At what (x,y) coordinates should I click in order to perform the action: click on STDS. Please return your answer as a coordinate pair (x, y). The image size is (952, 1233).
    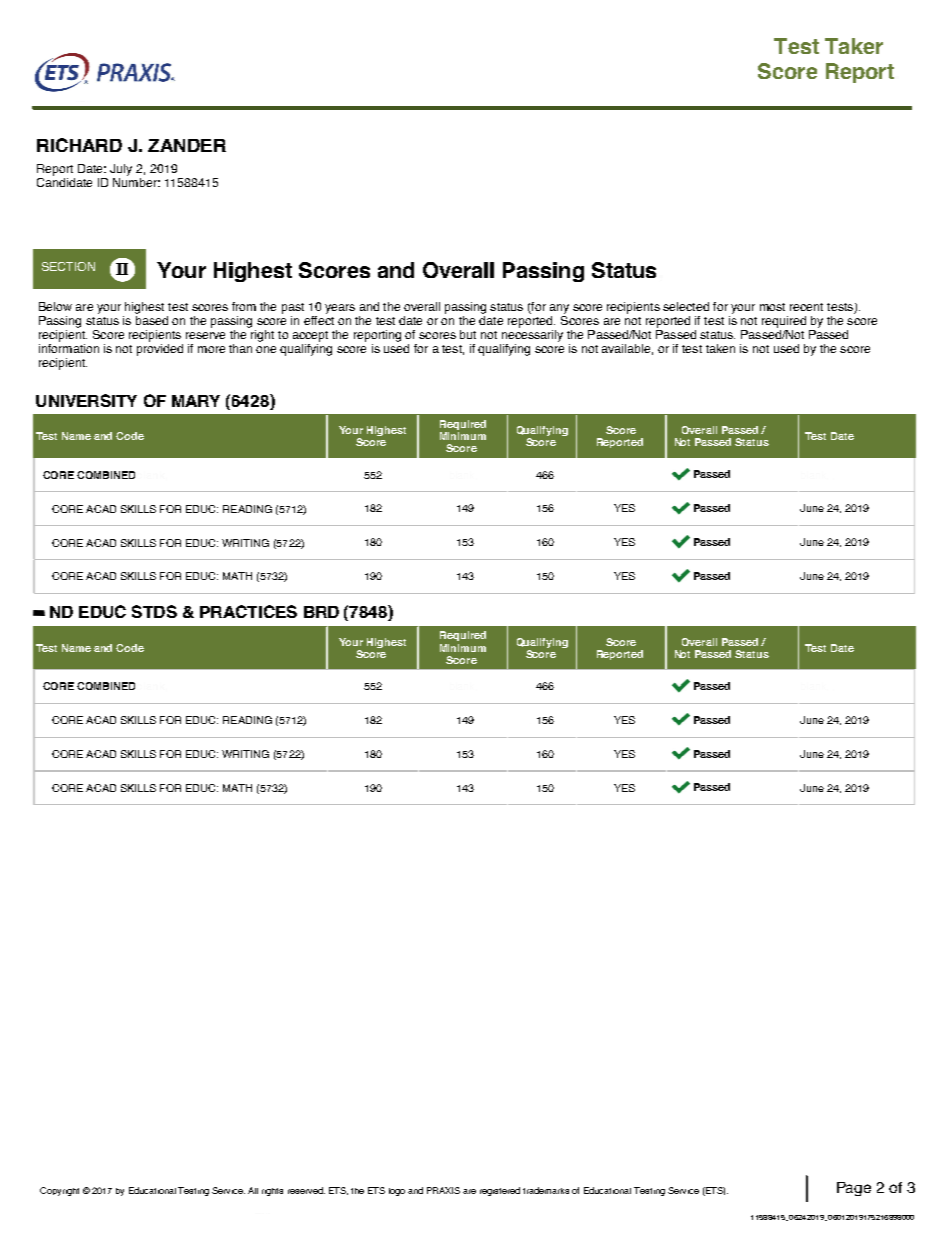
    Looking at the image, I should click on (154, 611).
